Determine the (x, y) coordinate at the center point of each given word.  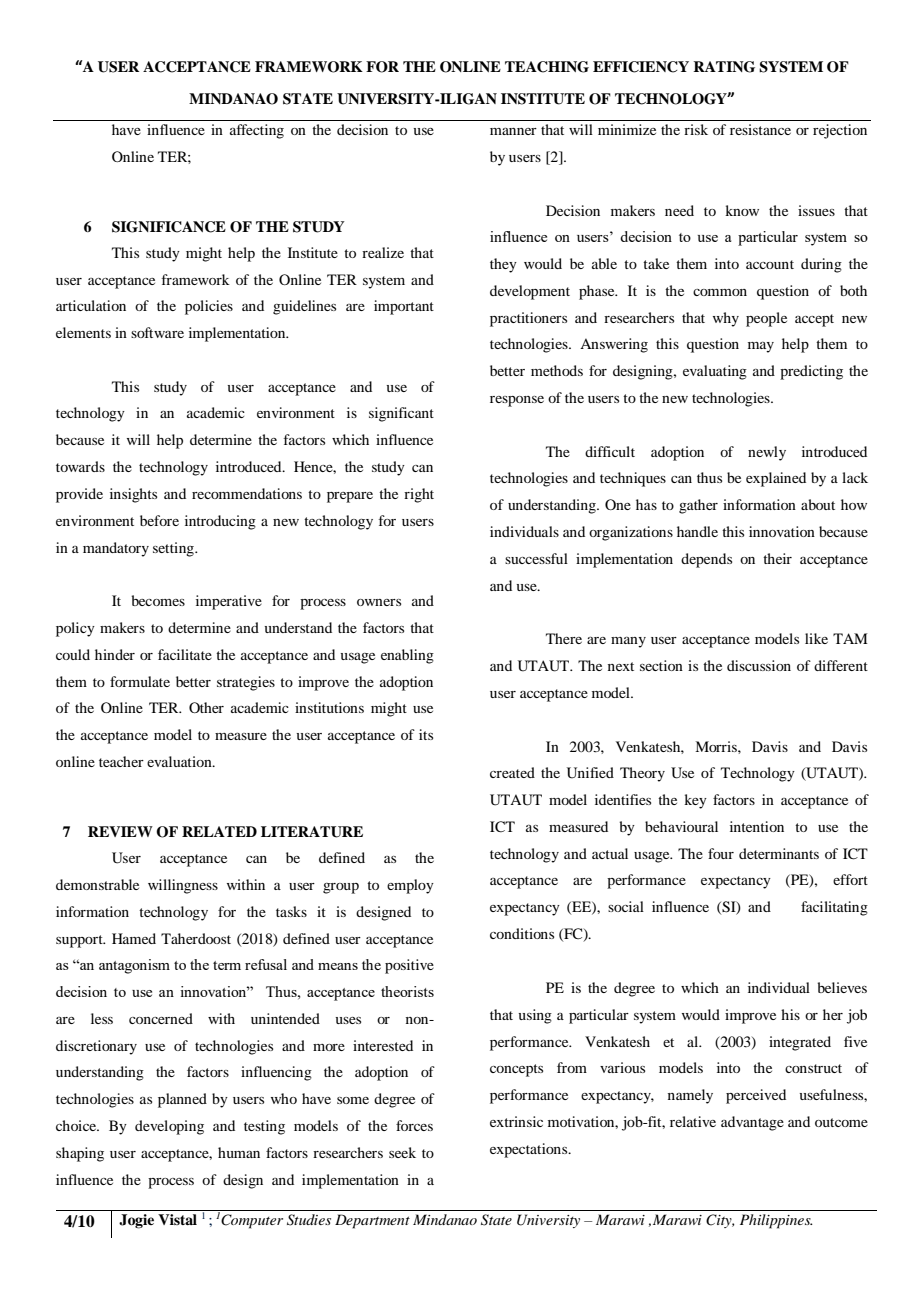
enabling (407, 656)
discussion (759, 665)
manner (513, 131)
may (761, 347)
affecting (257, 131)
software (157, 332)
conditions (522, 933)
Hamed (134, 938)
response (517, 401)
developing (169, 1127)
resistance (760, 129)
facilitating (834, 908)
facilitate (185, 654)
